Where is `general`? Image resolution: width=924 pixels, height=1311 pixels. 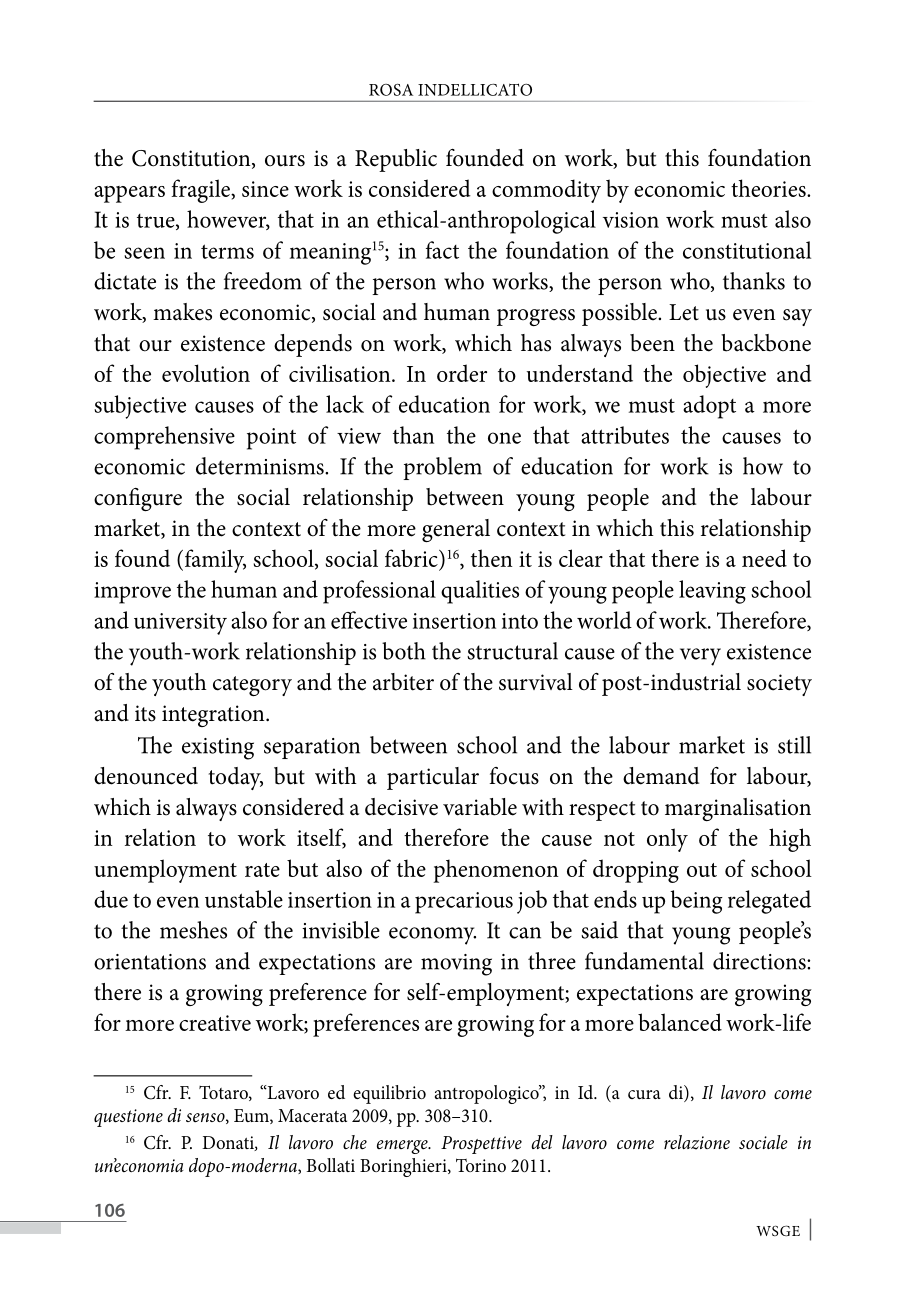 general is located at coordinates (456, 530).
